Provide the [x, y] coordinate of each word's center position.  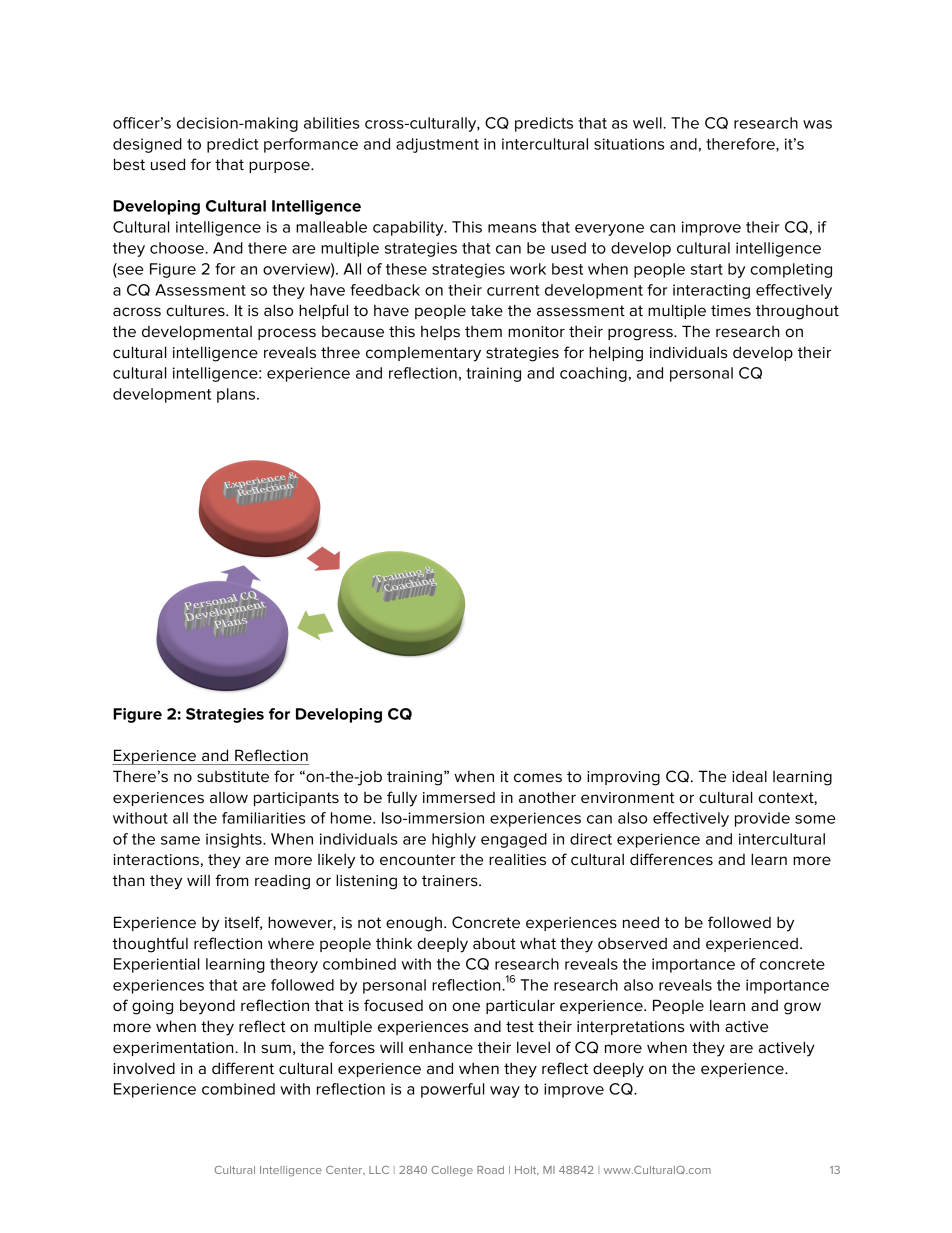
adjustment [437, 145]
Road [490, 1170]
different [243, 1068]
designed [147, 145]
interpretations [630, 1028]
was [817, 124]
